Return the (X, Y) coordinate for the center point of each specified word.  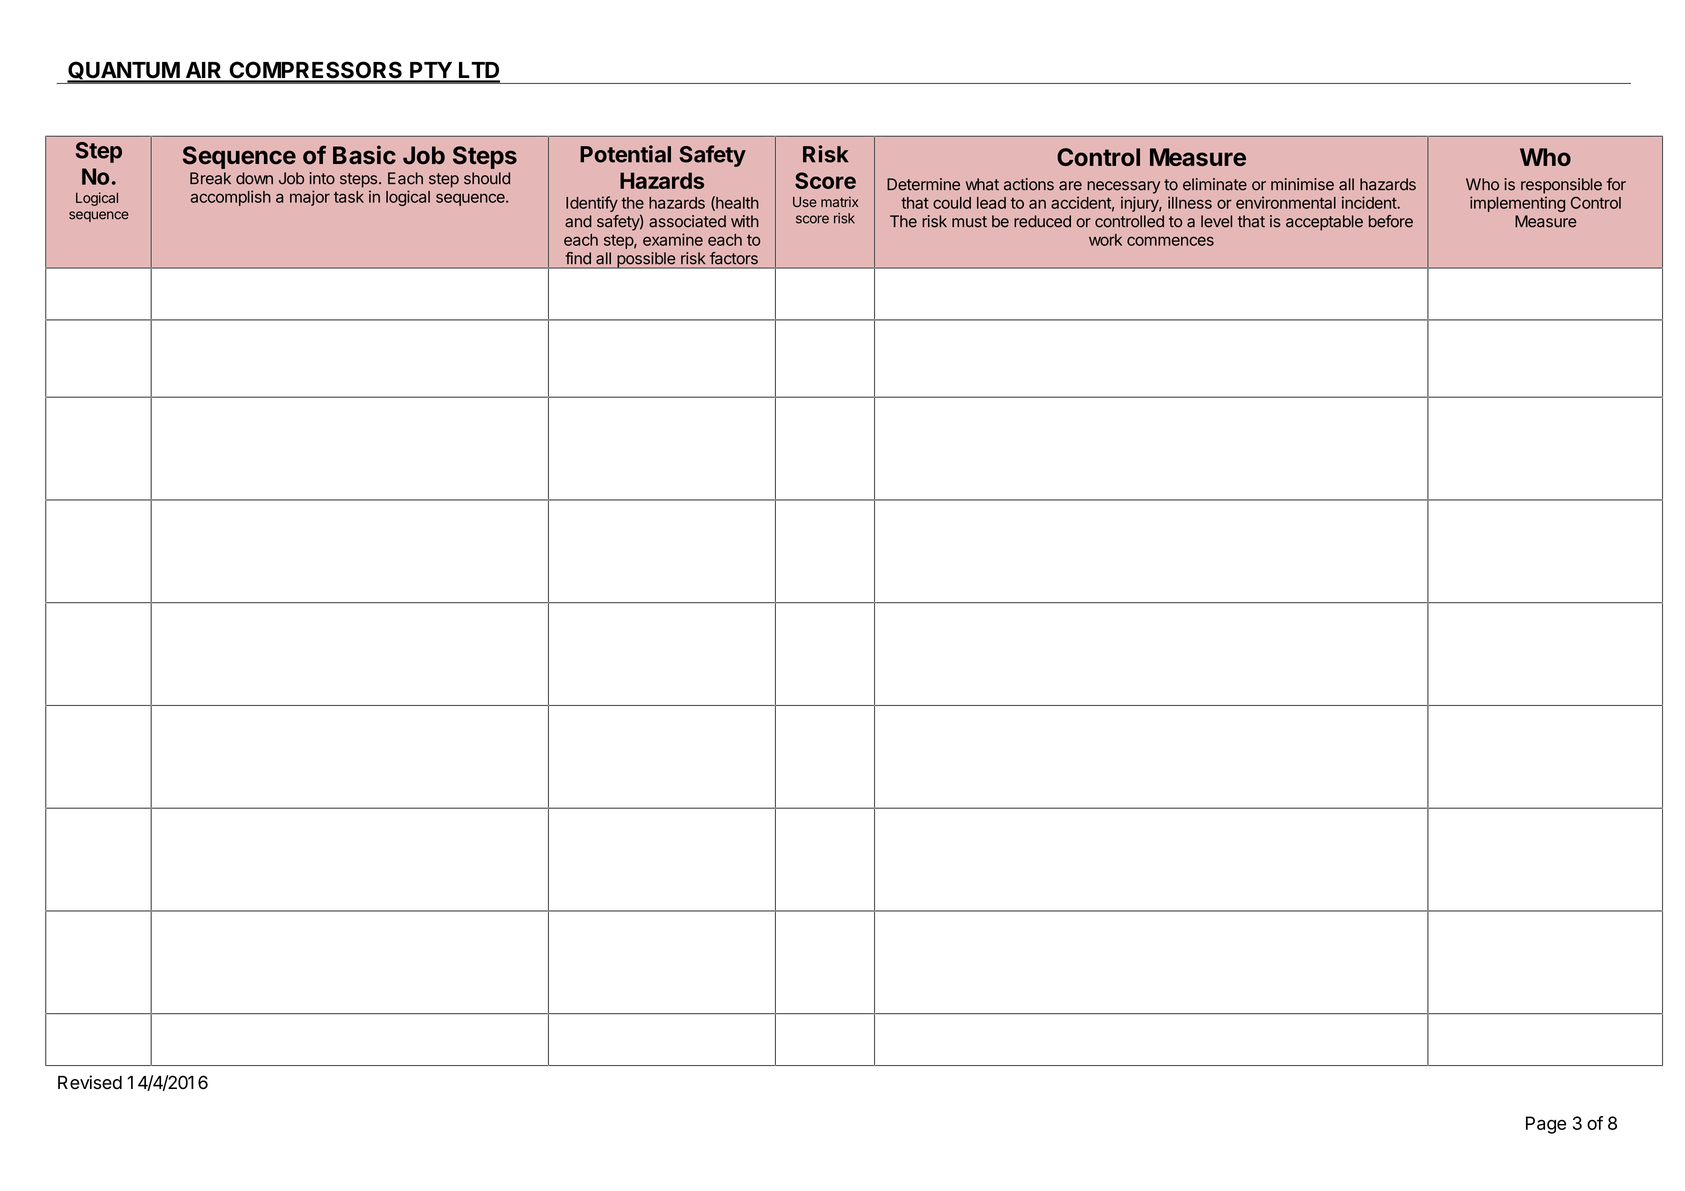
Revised (90, 1082)
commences (1170, 241)
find (578, 258)
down (254, 178)
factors (734, 258)
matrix (839, 201)
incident (1370, 202)
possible (646, 260)
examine (673, 239)
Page (1546, 1125)
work (1105, 240)
